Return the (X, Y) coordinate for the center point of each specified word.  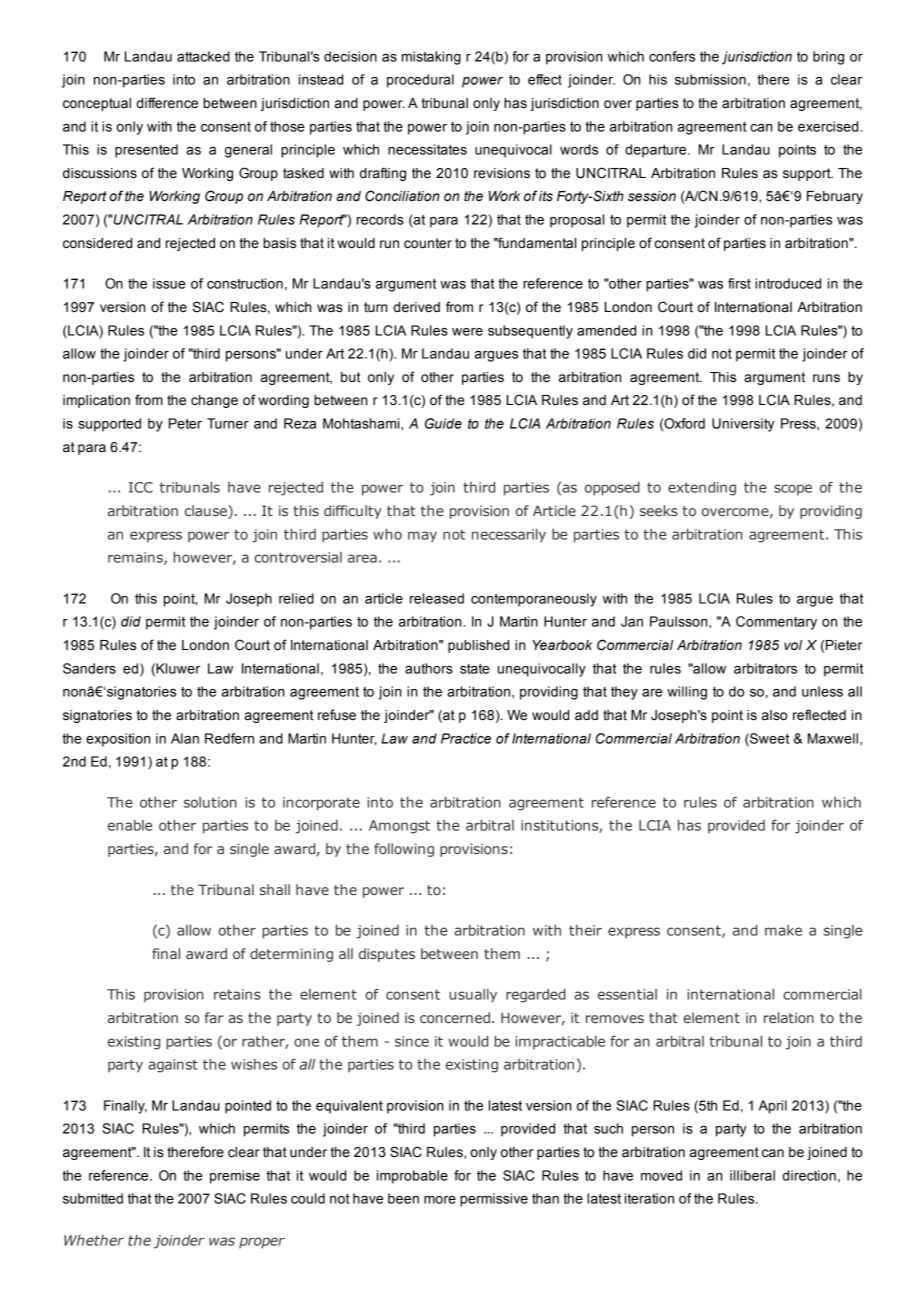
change (214, 401)
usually (473, 996)
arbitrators (765, 668)
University (743, 425)
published (478, 646)
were (467, 332)
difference (167, 103)
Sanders (89, 668)
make (783, 930)
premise (235, 1177)
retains (237, 994)
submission (710, 79)
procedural (420, 81)
